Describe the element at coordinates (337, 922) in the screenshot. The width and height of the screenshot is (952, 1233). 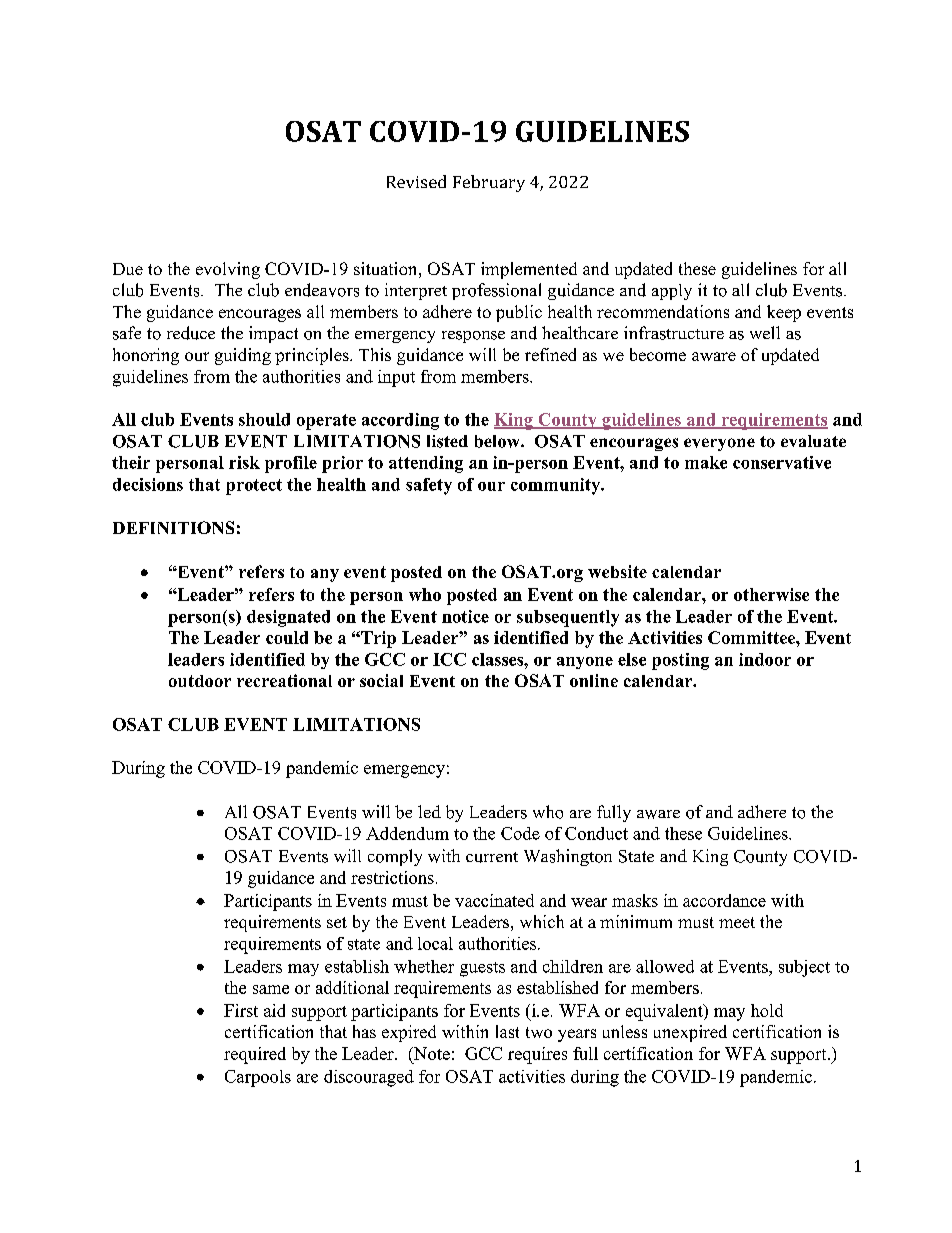
I see `set` at that location.
